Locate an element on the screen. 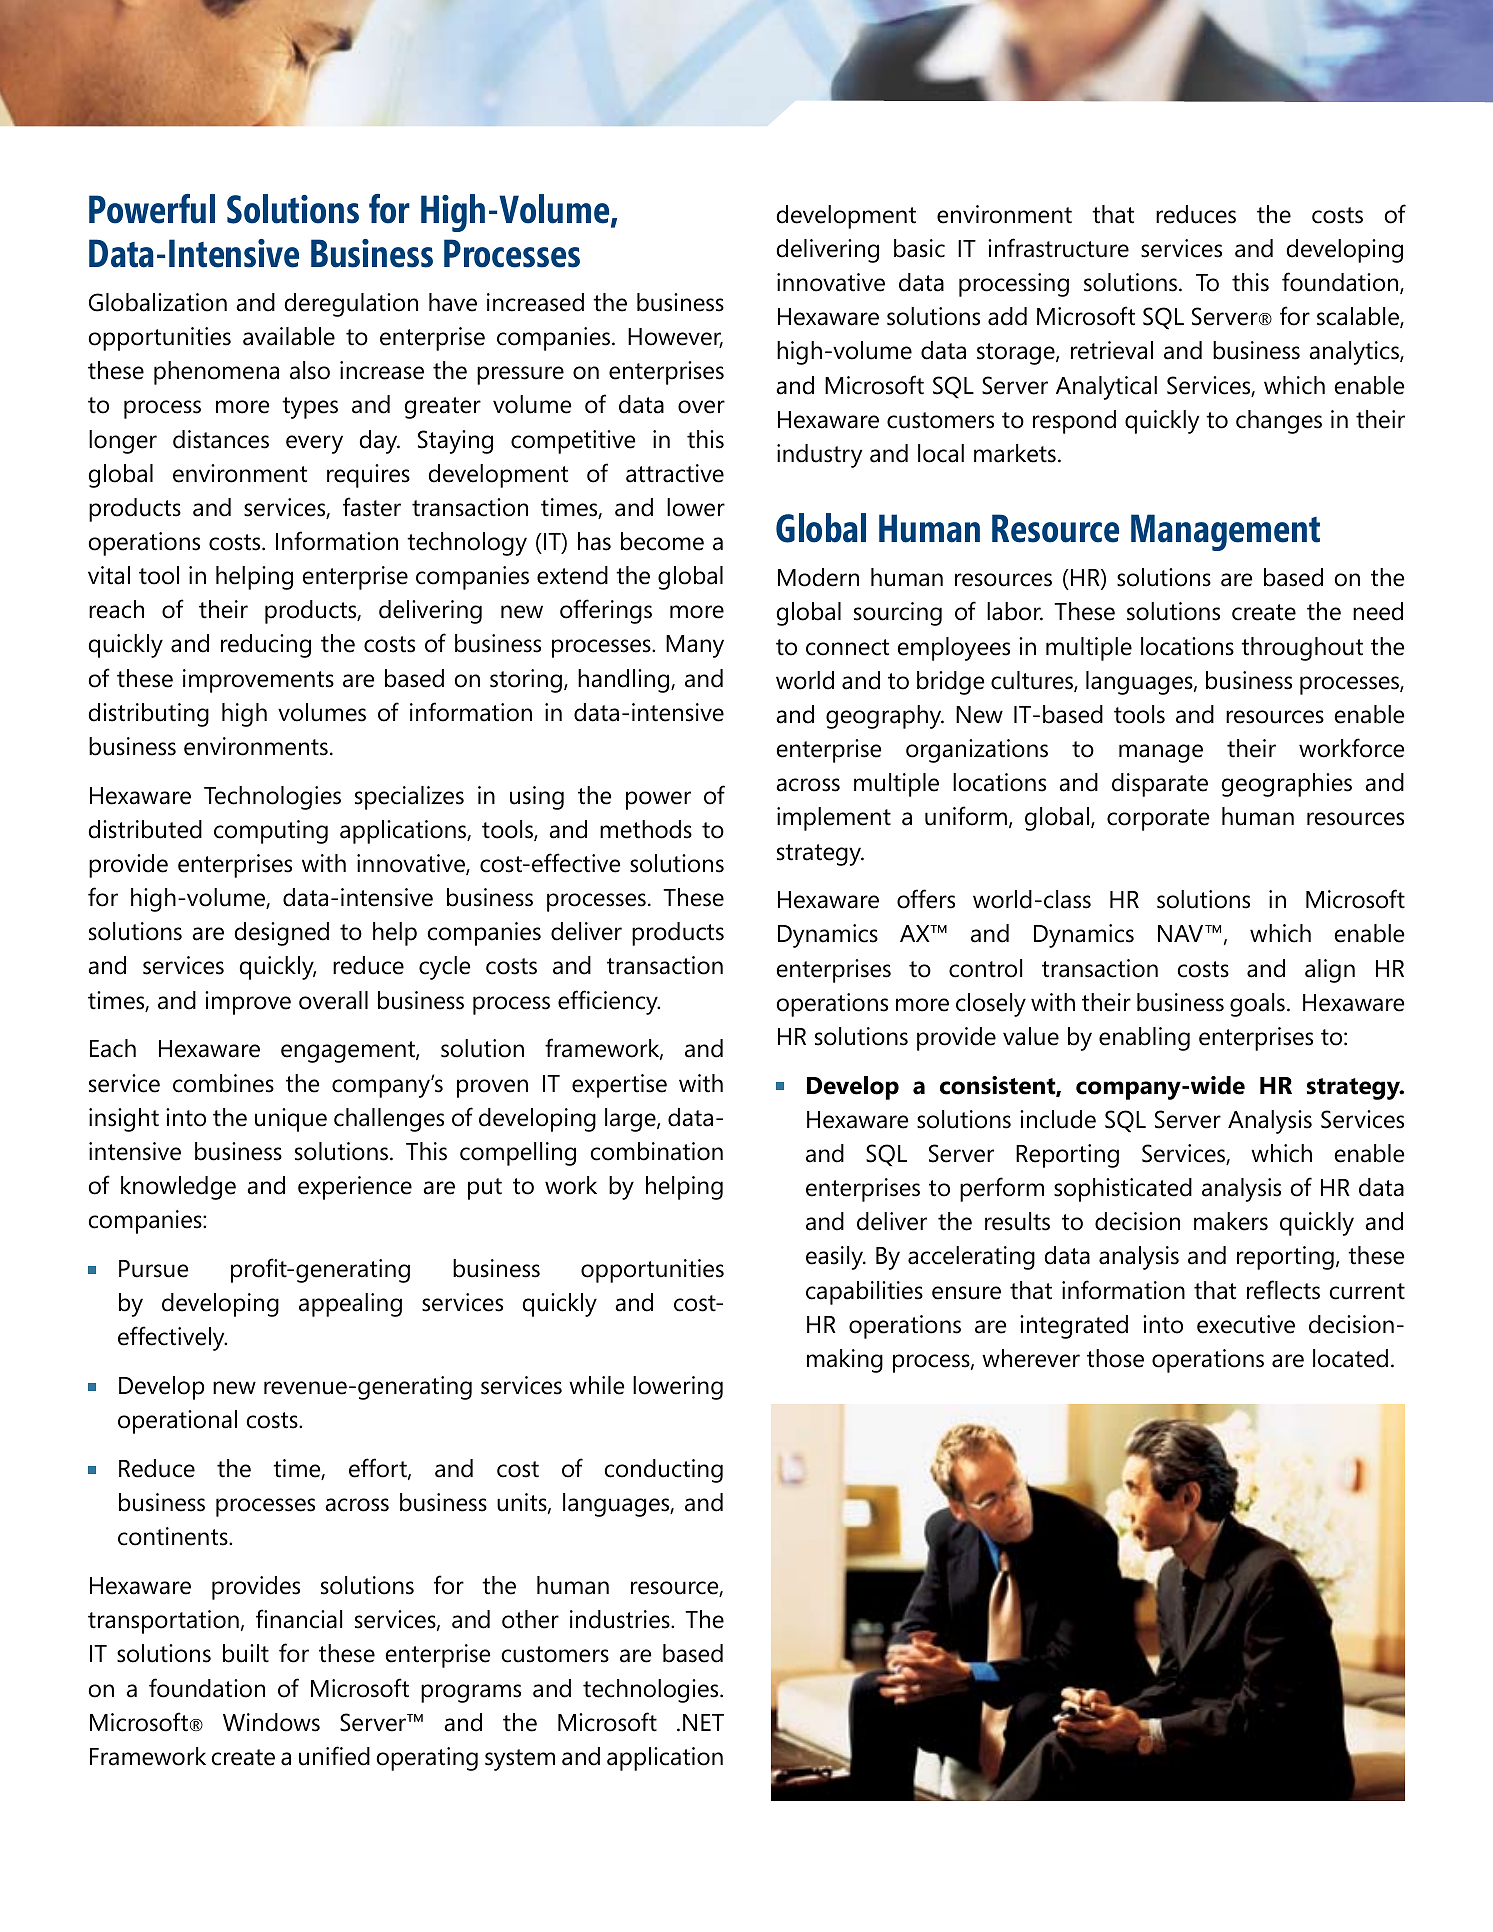  makers is located at coordinates (1231, 1221).
